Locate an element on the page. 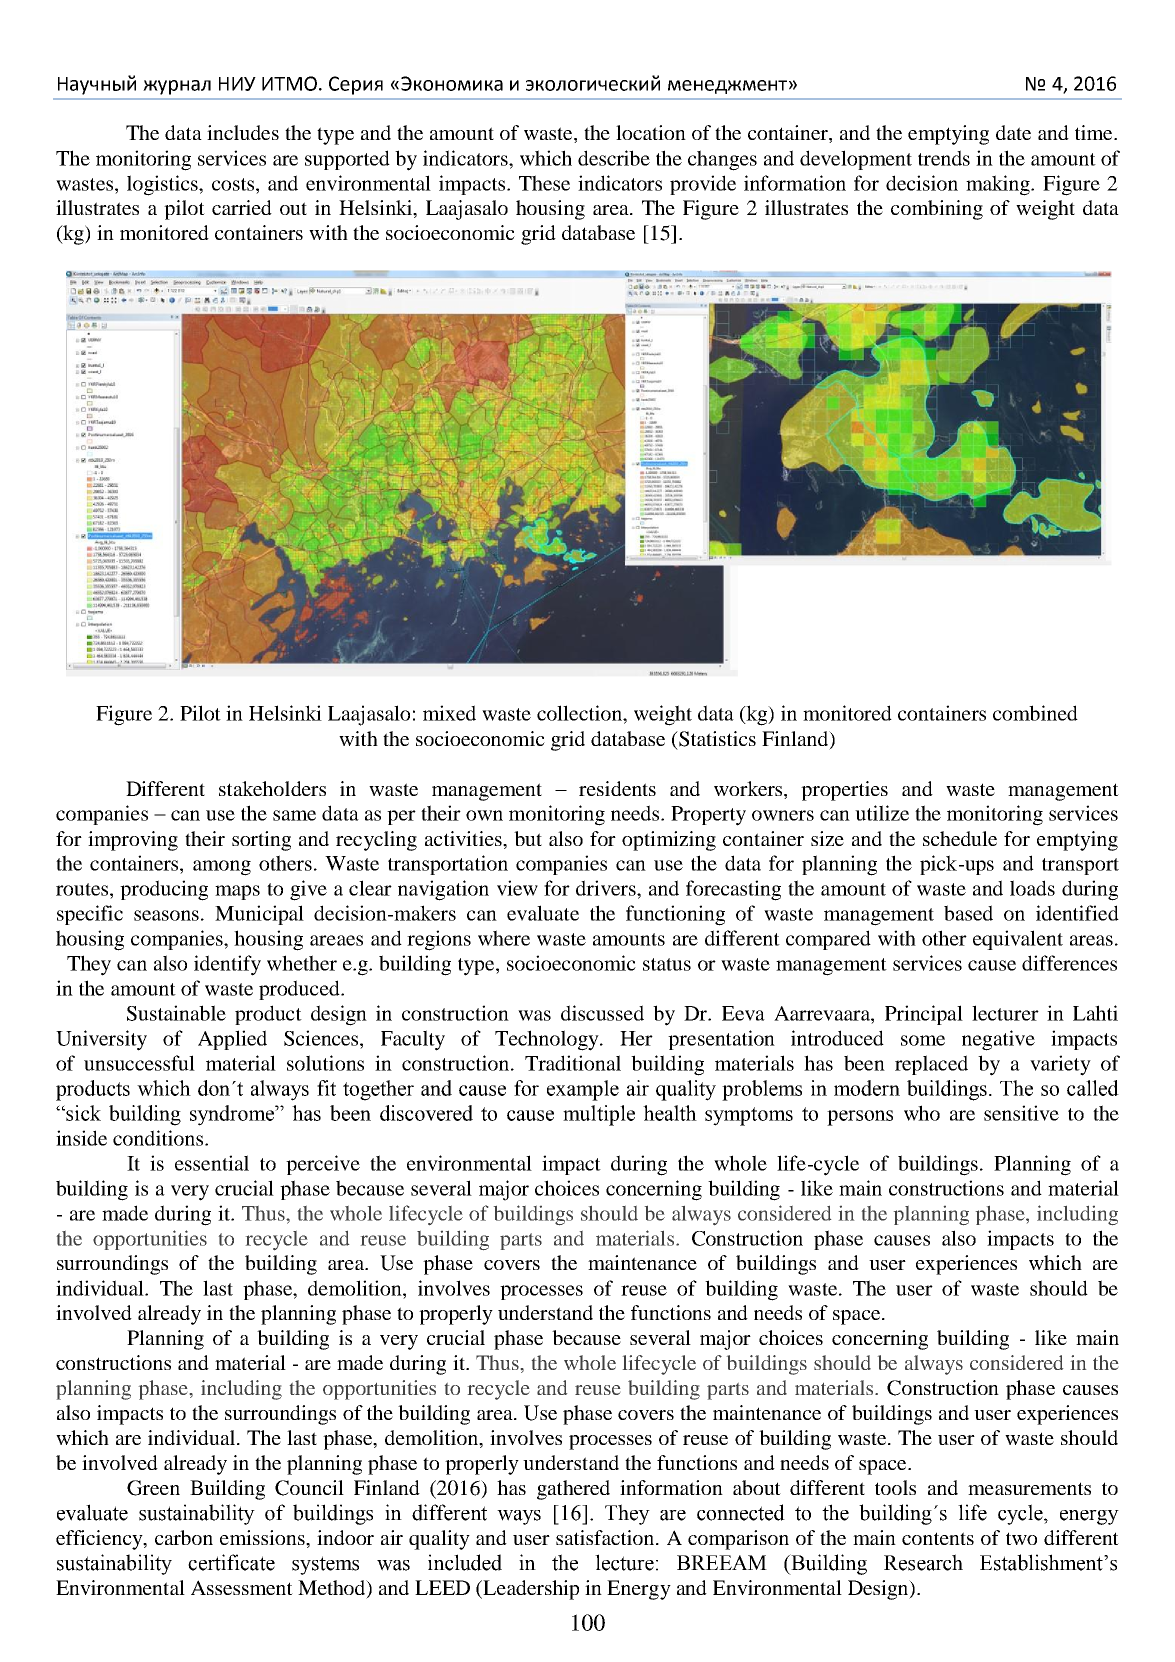 Image resolution: width=1175 pixels, height=1662 pixels. costs is located at coordinates (233, 184).
